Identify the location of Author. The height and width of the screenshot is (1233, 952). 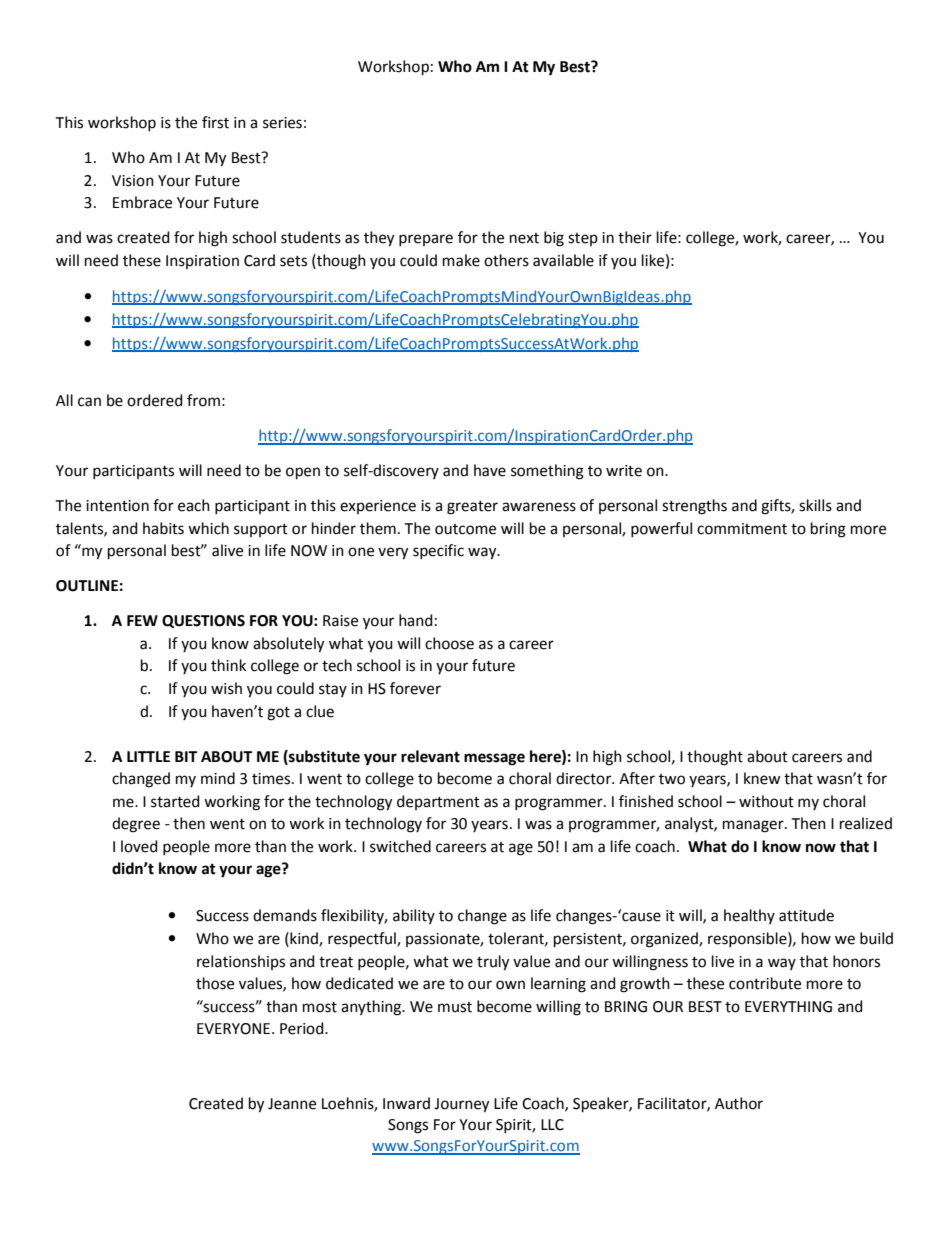
(739, 1103).
